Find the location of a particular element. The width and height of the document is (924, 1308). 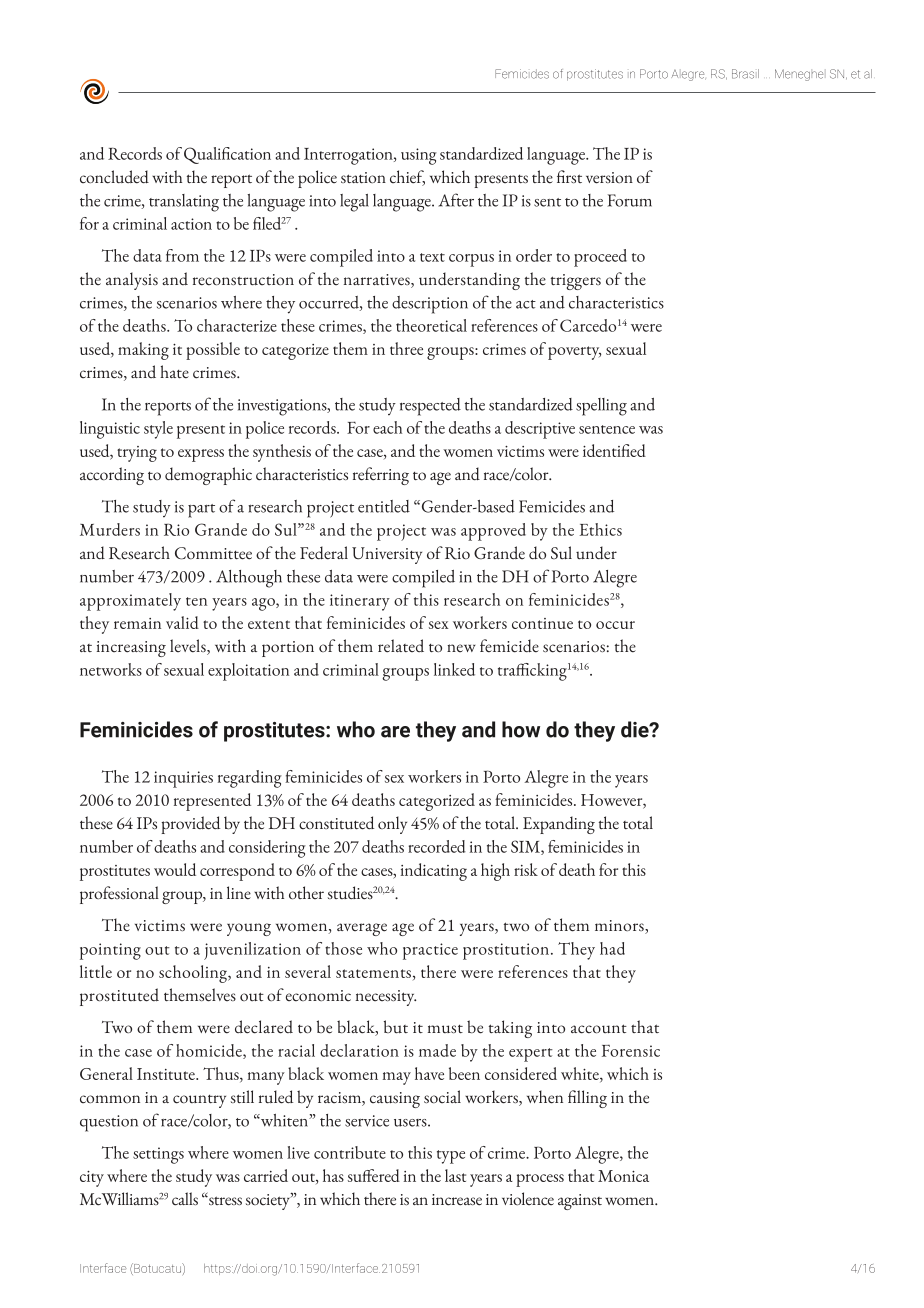

minors is located at coordinates (620, 927).
